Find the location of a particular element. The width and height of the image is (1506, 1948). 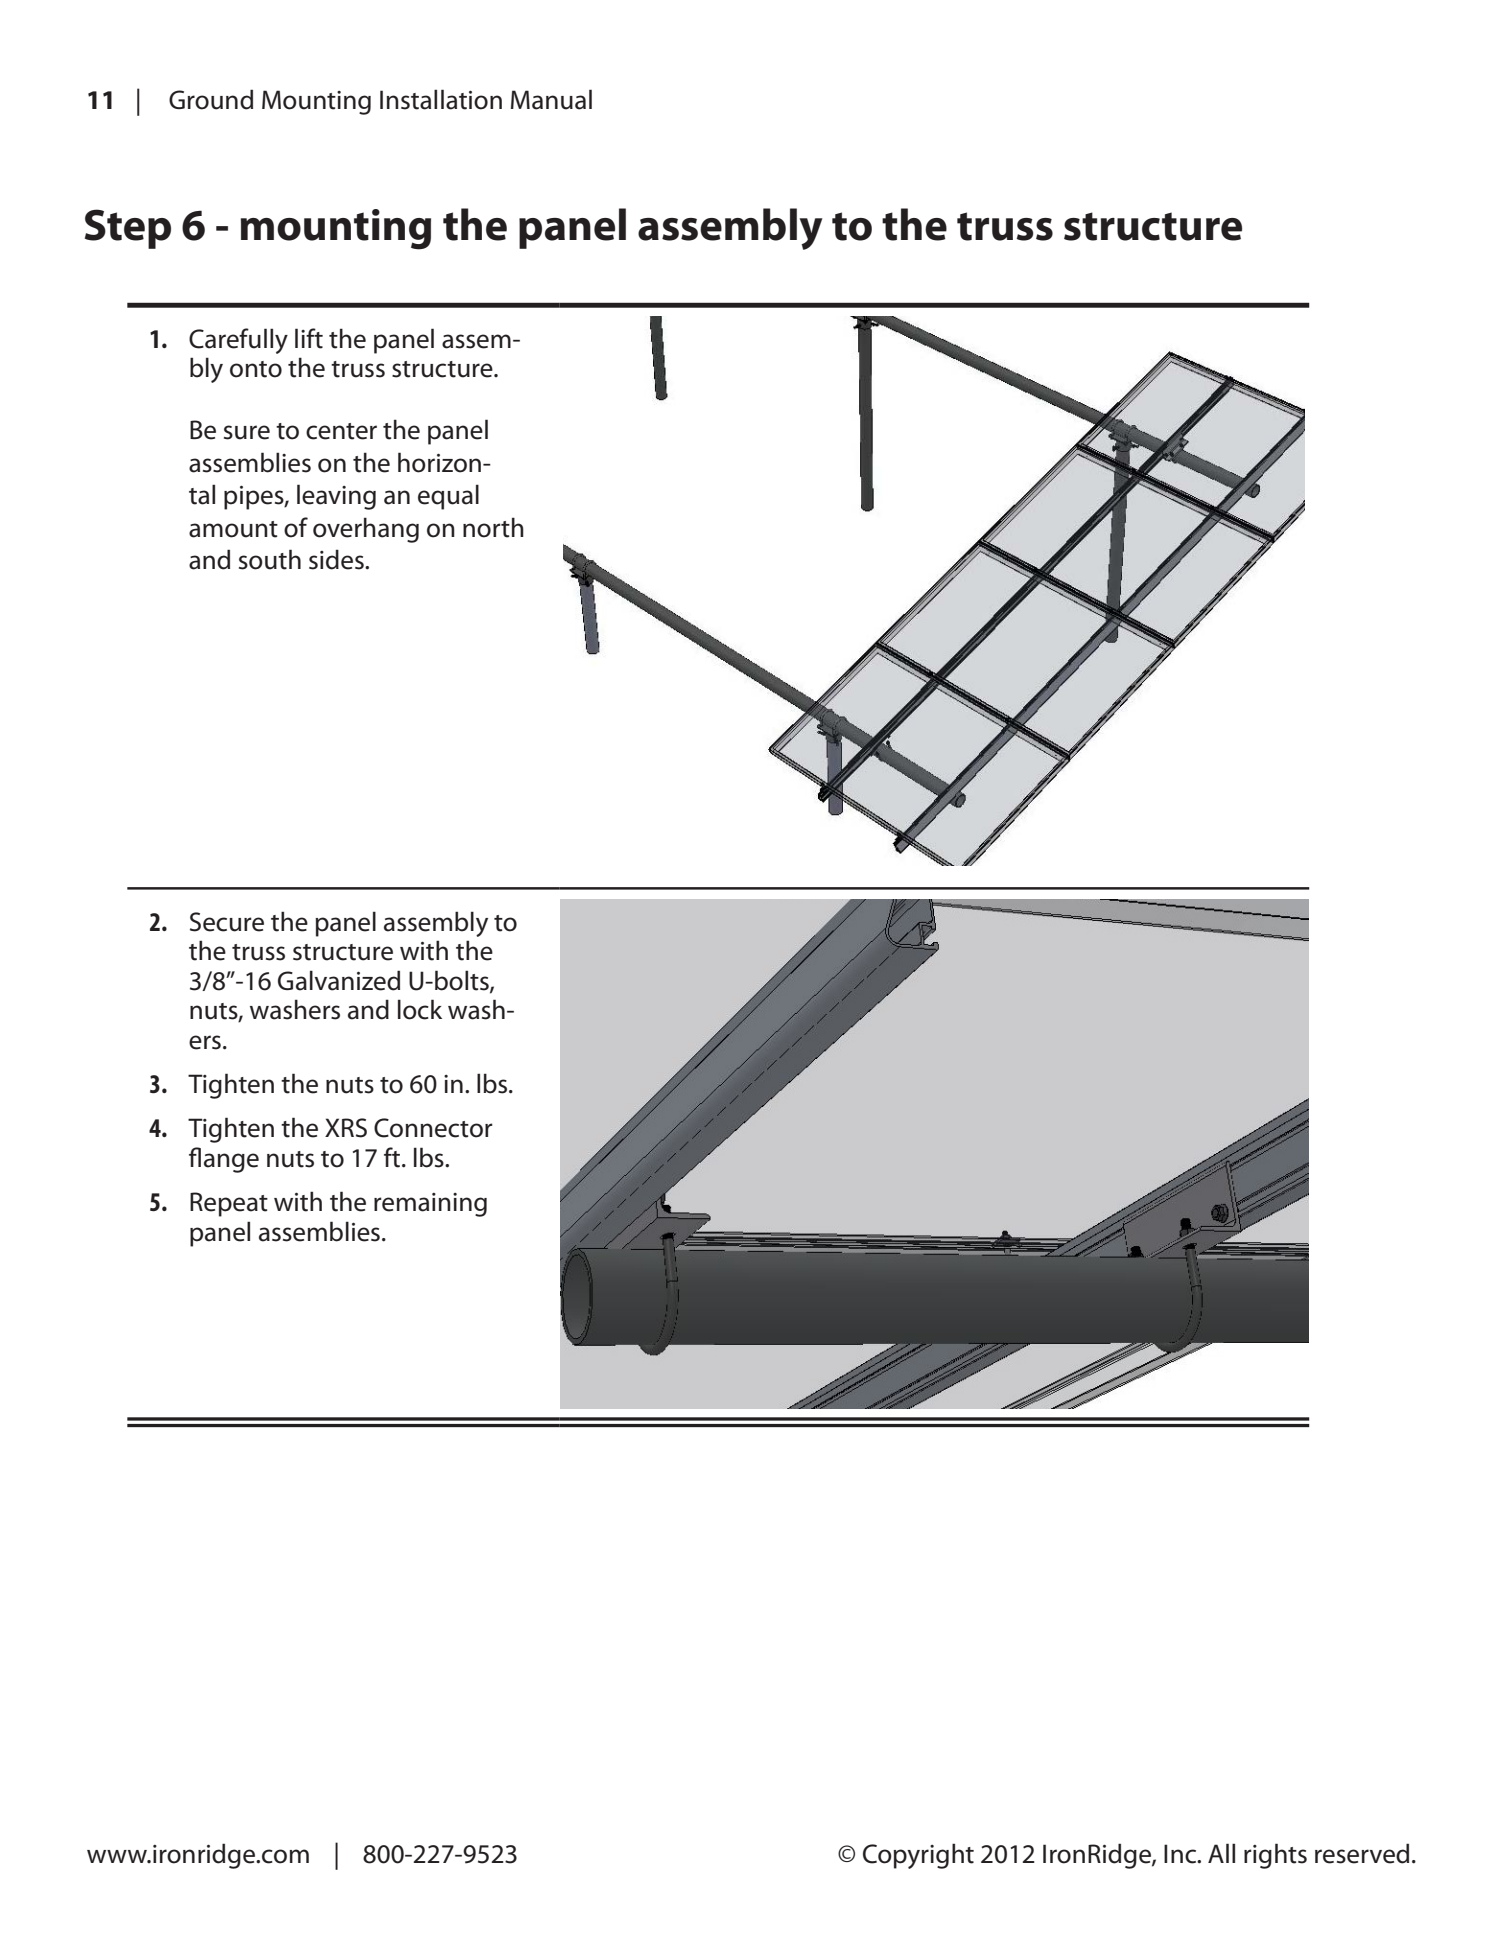

Manual is located at coordinates (551, 99).
